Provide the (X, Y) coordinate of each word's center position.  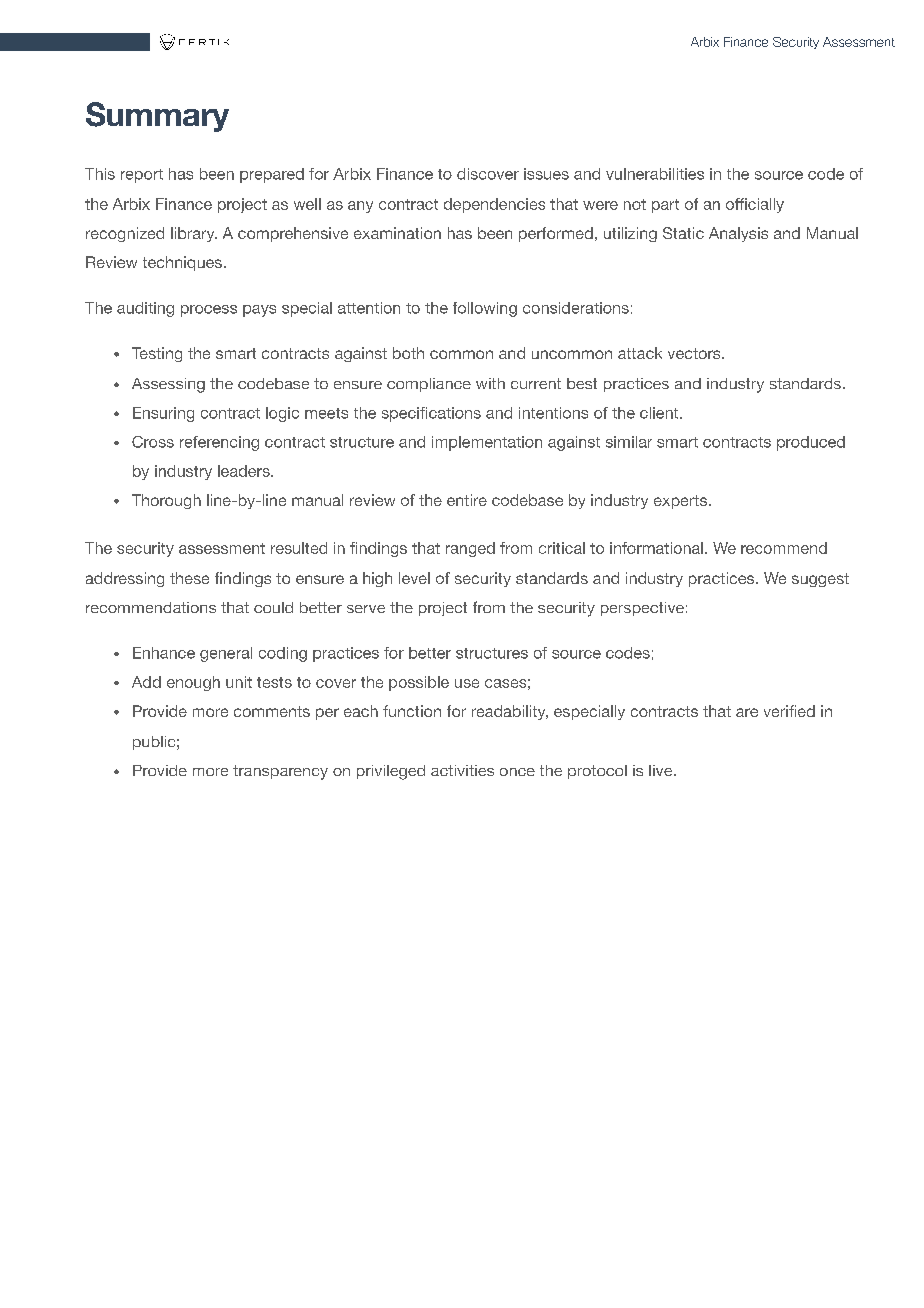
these (189, 578)
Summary (157, 117)
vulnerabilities (655, 174)
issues (546, 174)
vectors (695, 353)
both (408, 353)
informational (656, 548)
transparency (280, 772)
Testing (157, 354)
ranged (470, 549)
